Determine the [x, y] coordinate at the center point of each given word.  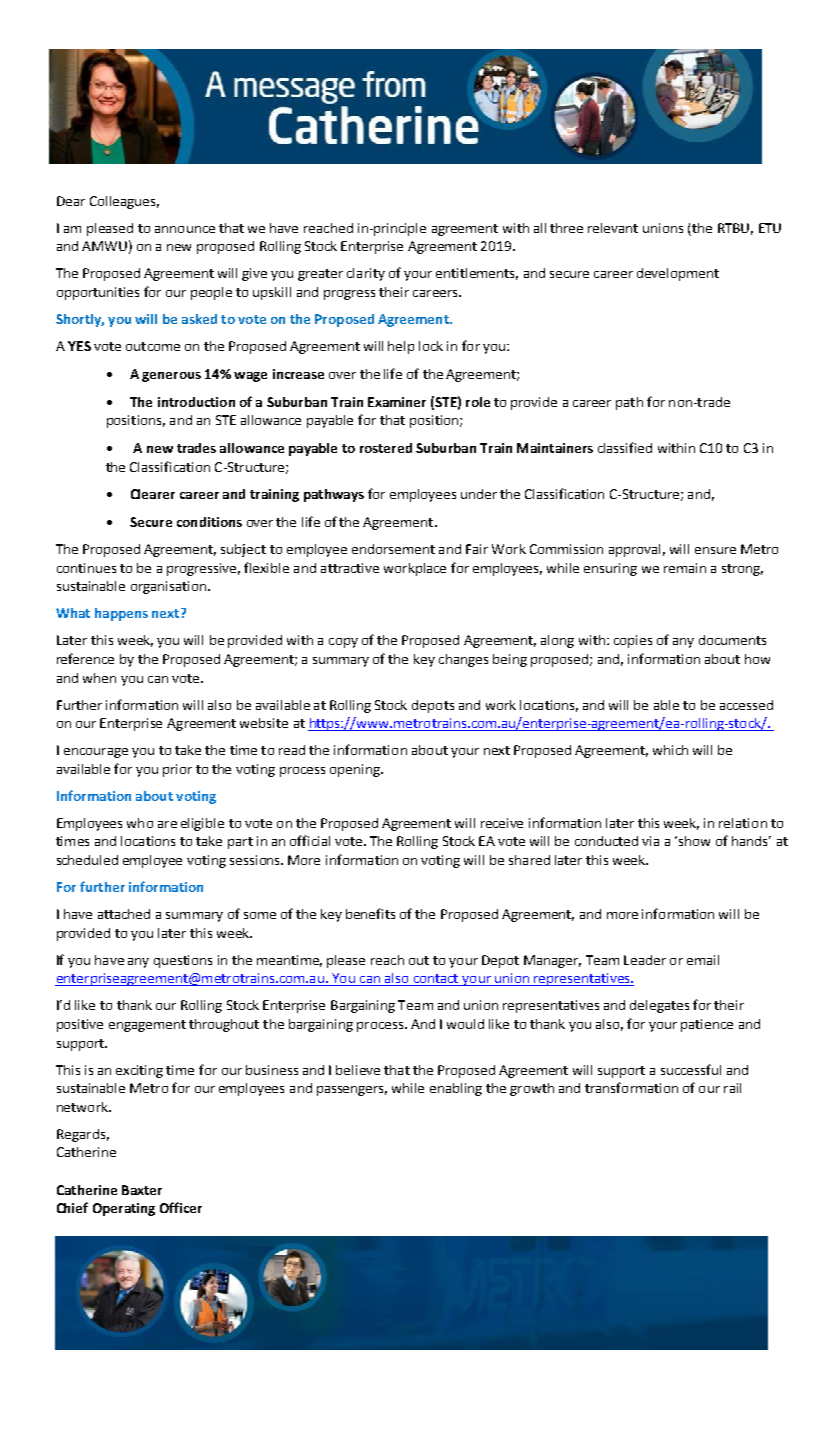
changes [463, 660]
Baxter [142, 1190]
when [99, 678]
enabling [456, 1089]
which [670, 750]
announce [185, 229]
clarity [366, 274]
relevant [613, 228]
